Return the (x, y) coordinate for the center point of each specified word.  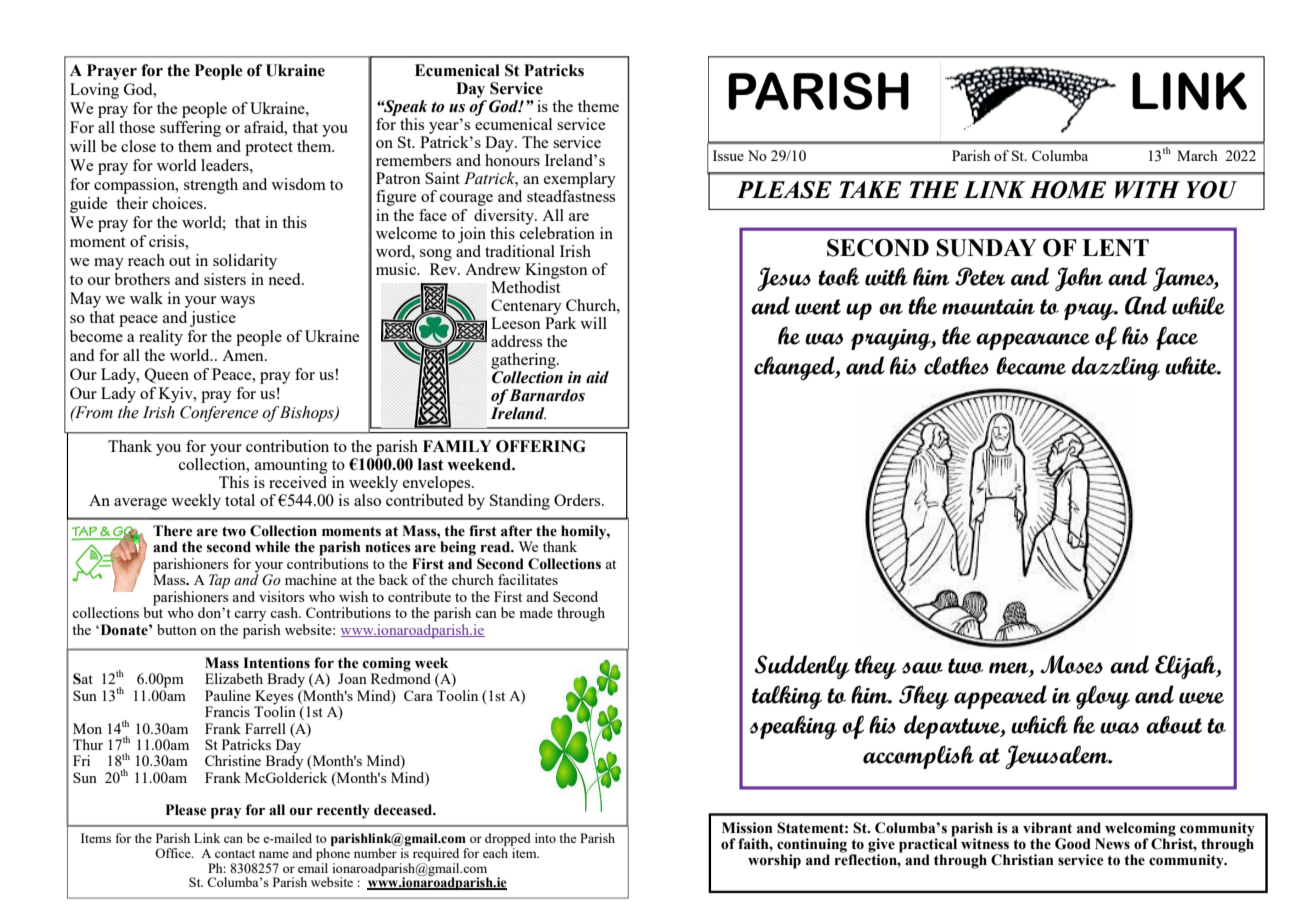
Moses (1071, 664)
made (536, 612)
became (1031, 366)
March (1197, 155)
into (545, 838)
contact (235, 854)
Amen (244, 355)
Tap (219, 581)
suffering (190, 129)
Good (1073, 844)
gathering (524, 361)
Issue (728, 155)
